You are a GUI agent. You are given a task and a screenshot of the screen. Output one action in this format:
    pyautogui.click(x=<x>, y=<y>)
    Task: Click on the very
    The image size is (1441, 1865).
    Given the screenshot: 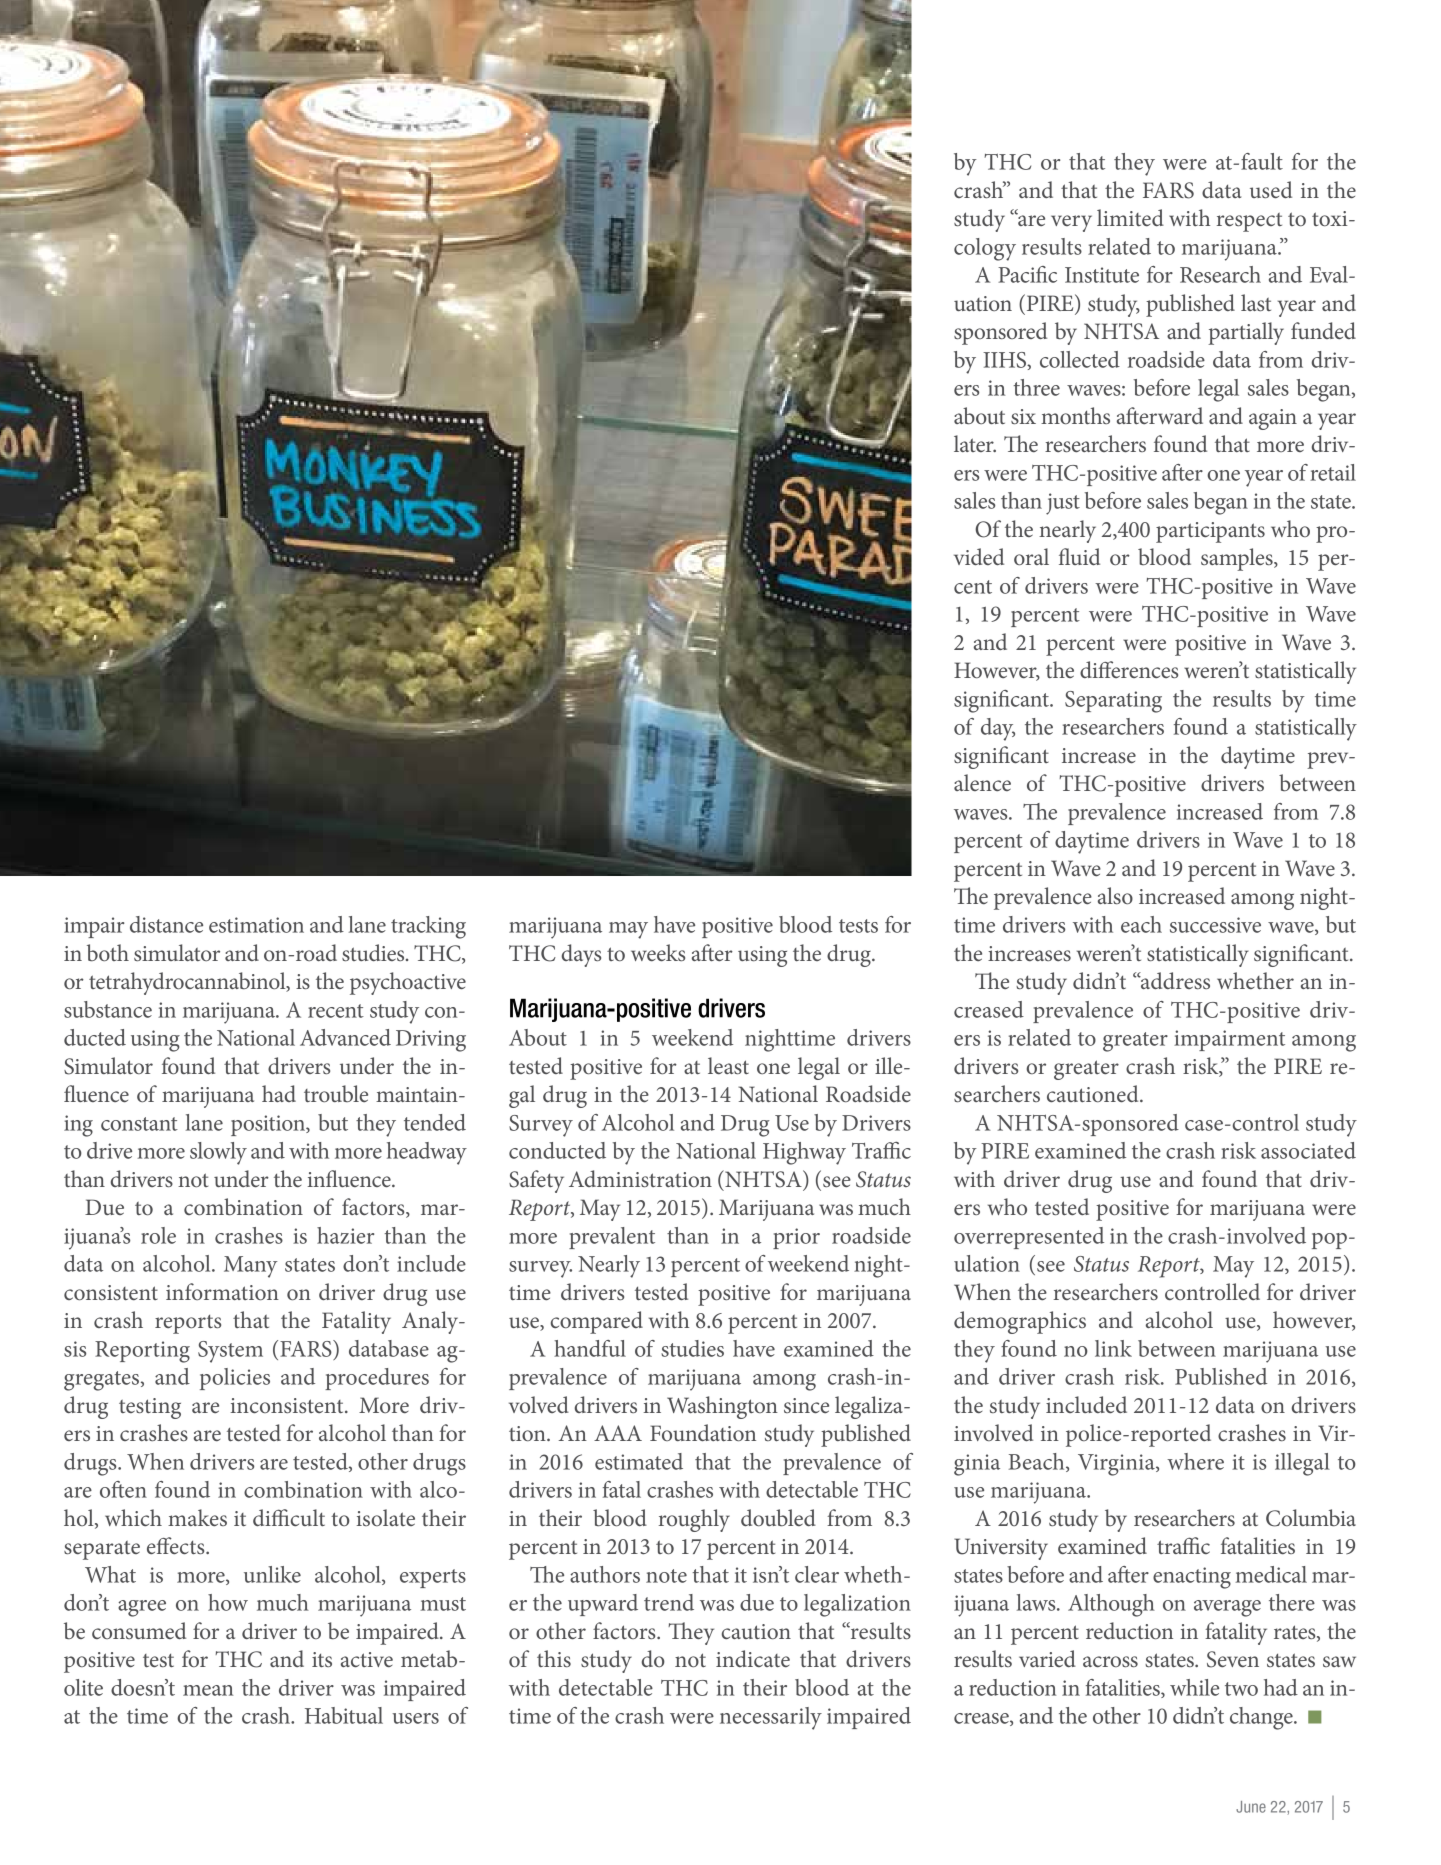 What is the action you would take?
    pyautogui.click(x=1071, y=223)
